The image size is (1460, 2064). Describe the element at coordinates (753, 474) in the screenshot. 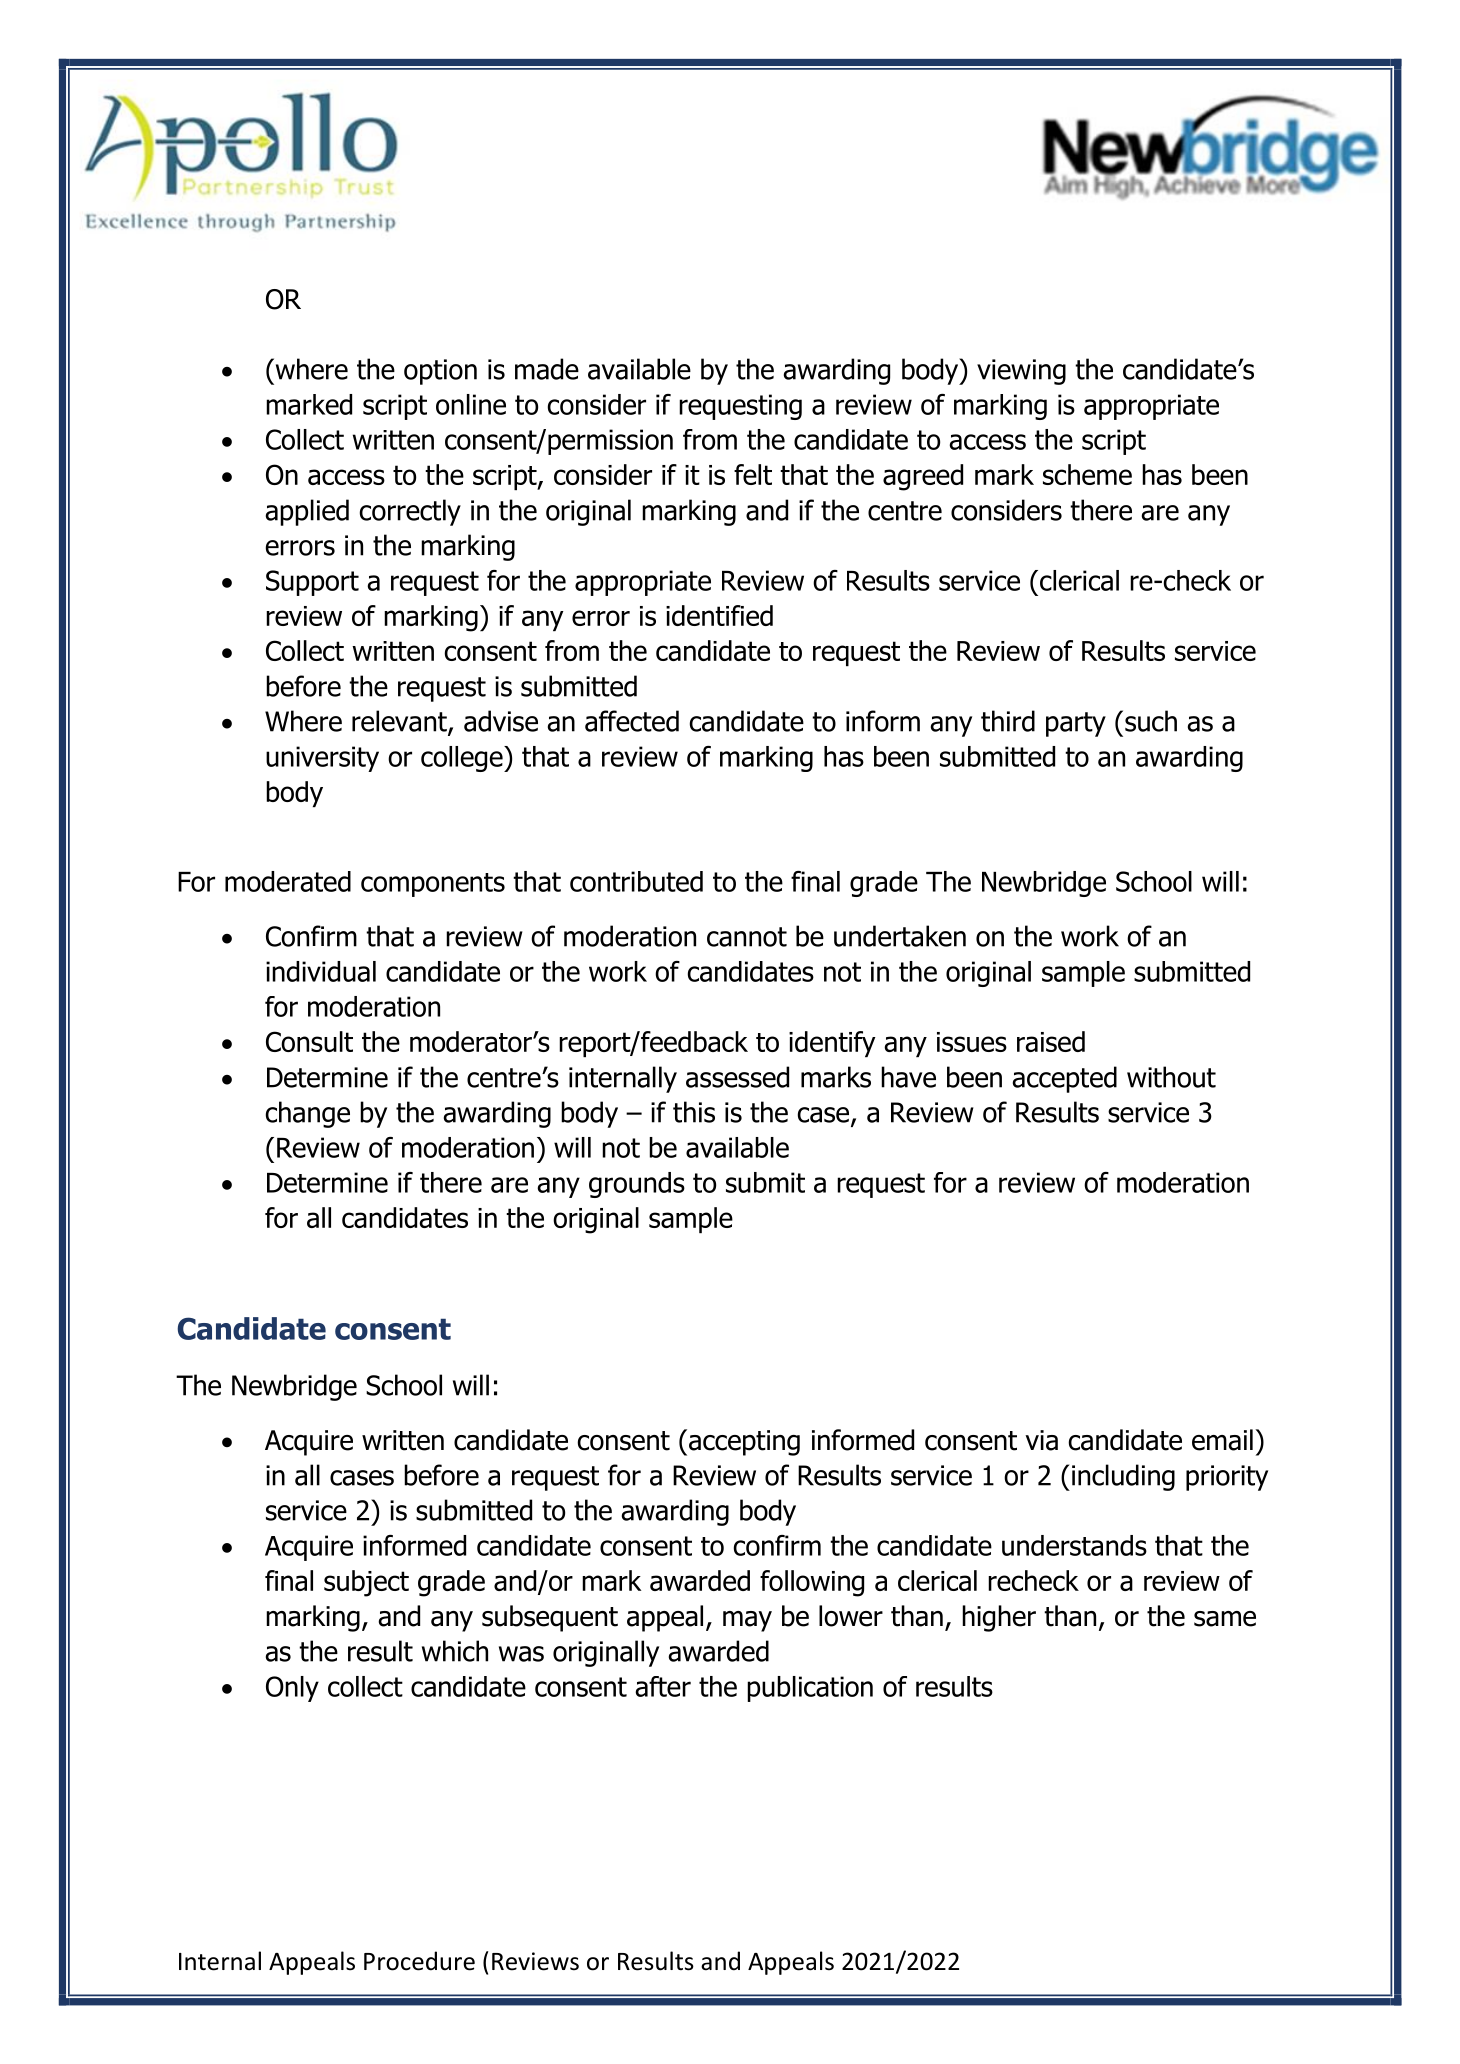

I see `felt` at that location.
